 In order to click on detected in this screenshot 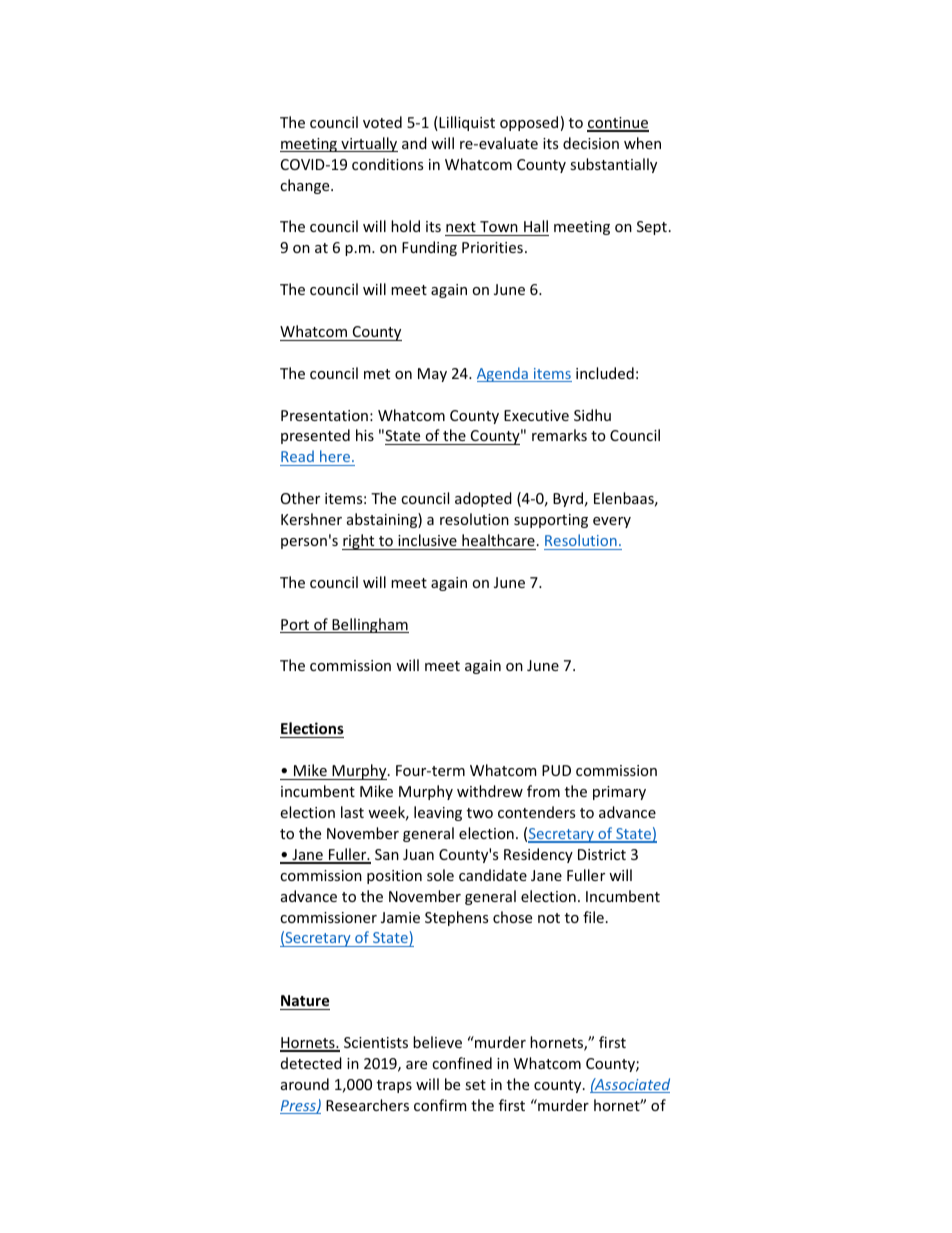, I will do `click(311, 1063)`.
